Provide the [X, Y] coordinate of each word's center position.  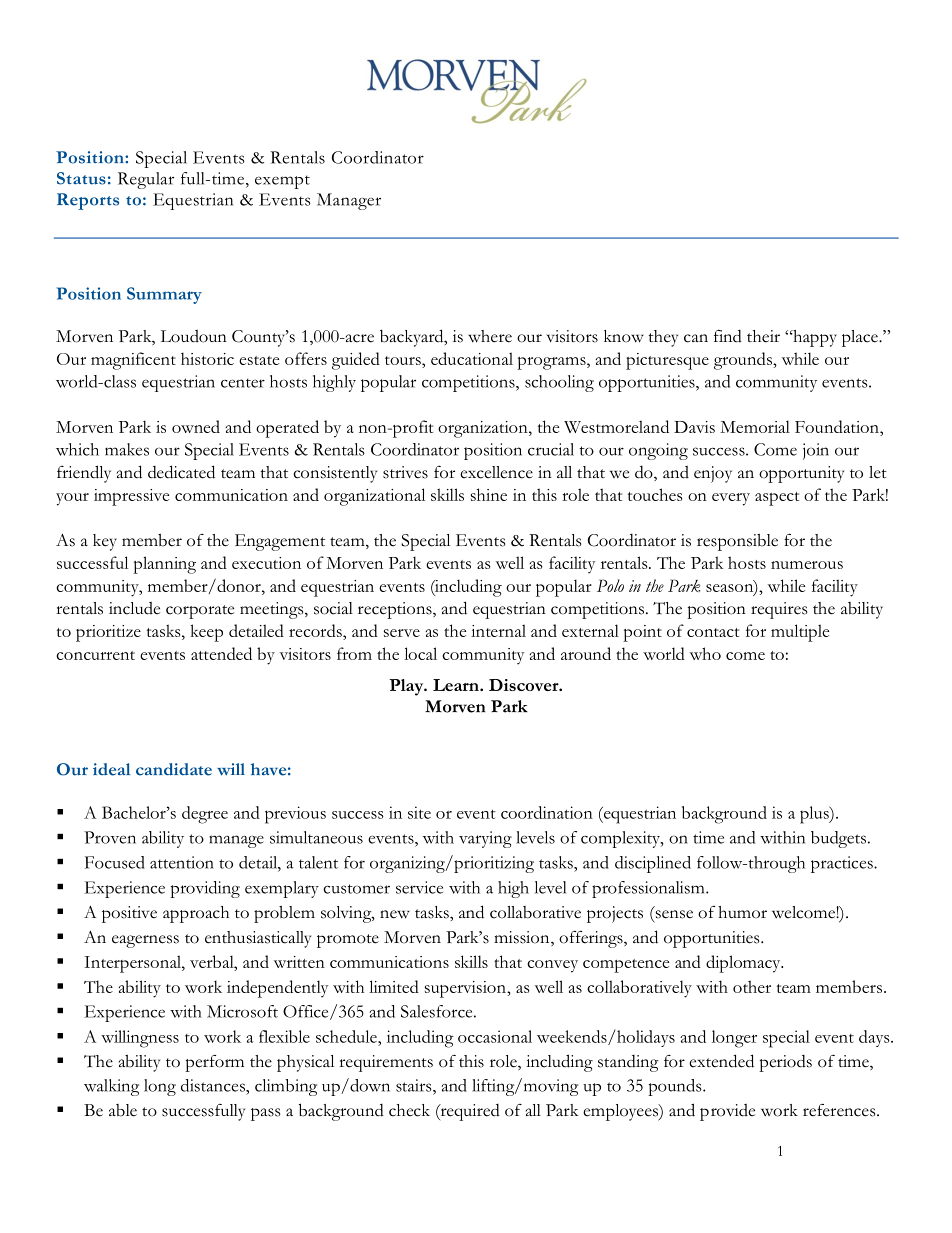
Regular [146, 180]
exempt [282, 182]
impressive [131, 497]
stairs [415, 1085]
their [763, 336]
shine [489, 494]
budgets [840, 839]
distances [214, 1085]
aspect [777, 499]
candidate [174, 769]
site [419, 812]
